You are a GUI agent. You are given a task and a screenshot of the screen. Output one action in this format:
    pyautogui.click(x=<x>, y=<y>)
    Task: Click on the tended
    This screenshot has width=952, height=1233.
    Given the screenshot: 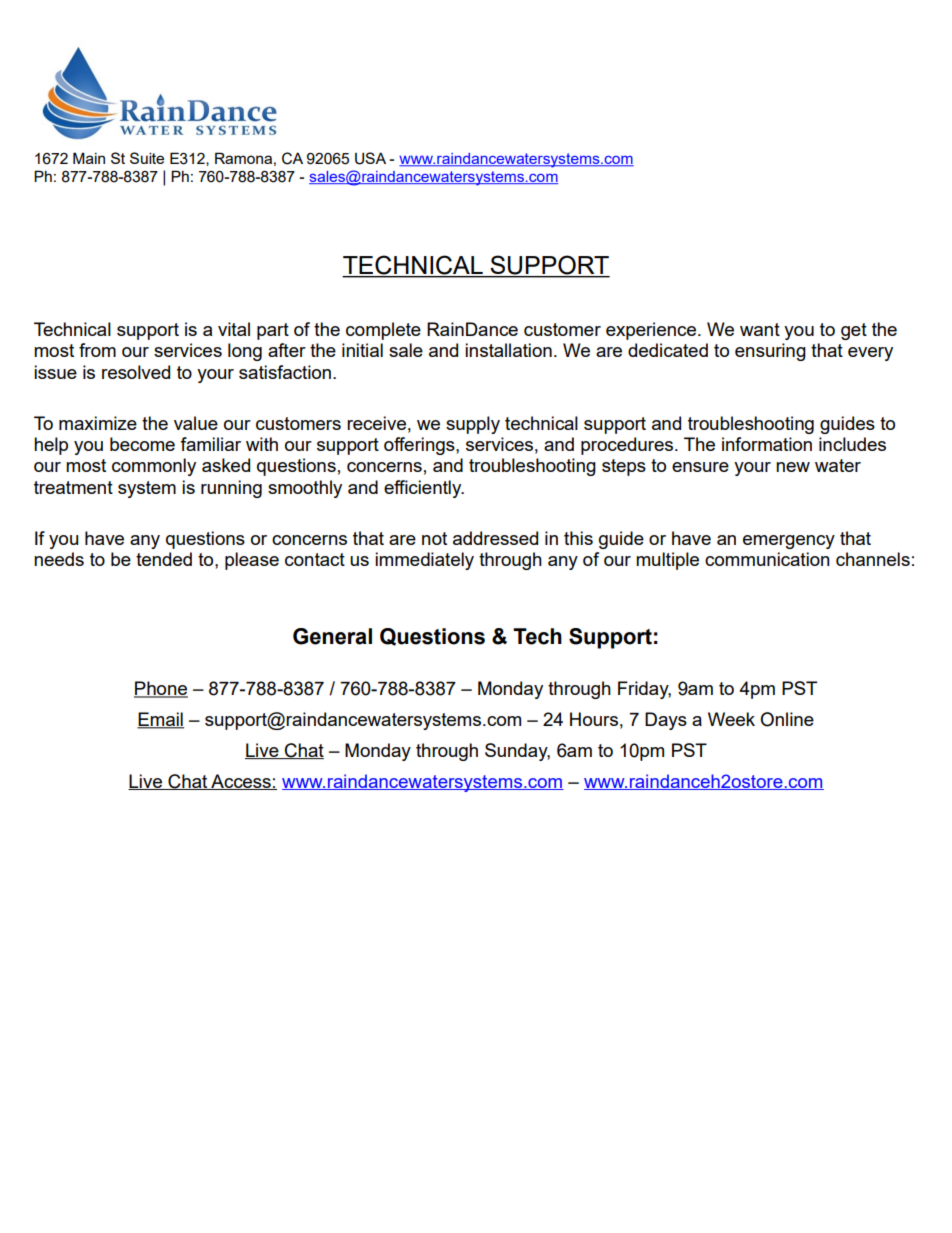 What is the action you would take?
    pyautogui.click(x=164, y=559)
